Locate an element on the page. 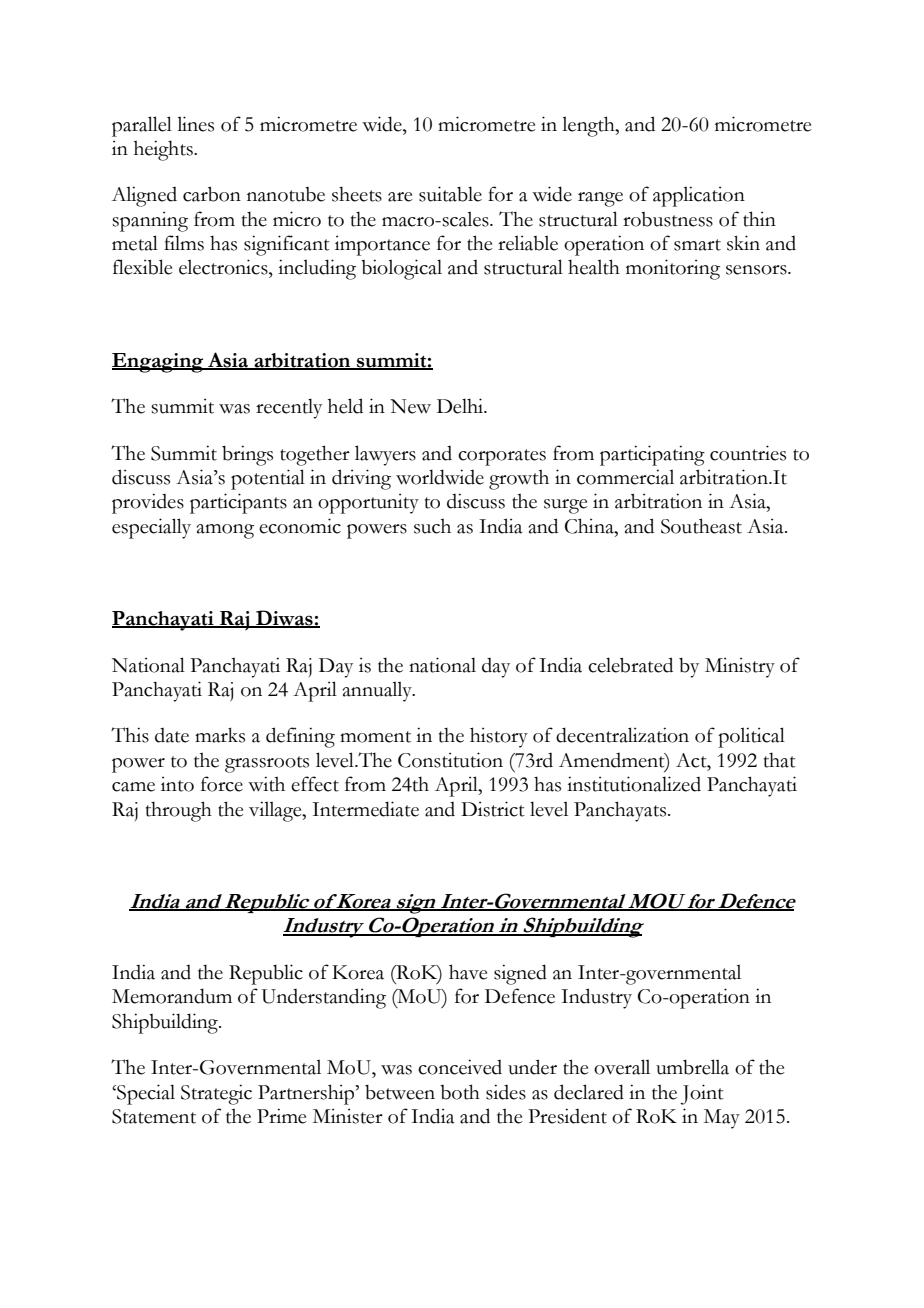 Image resolution: width=924 pixels, height=1308 pixels. Ministry is located at coordinates (740, 667).
